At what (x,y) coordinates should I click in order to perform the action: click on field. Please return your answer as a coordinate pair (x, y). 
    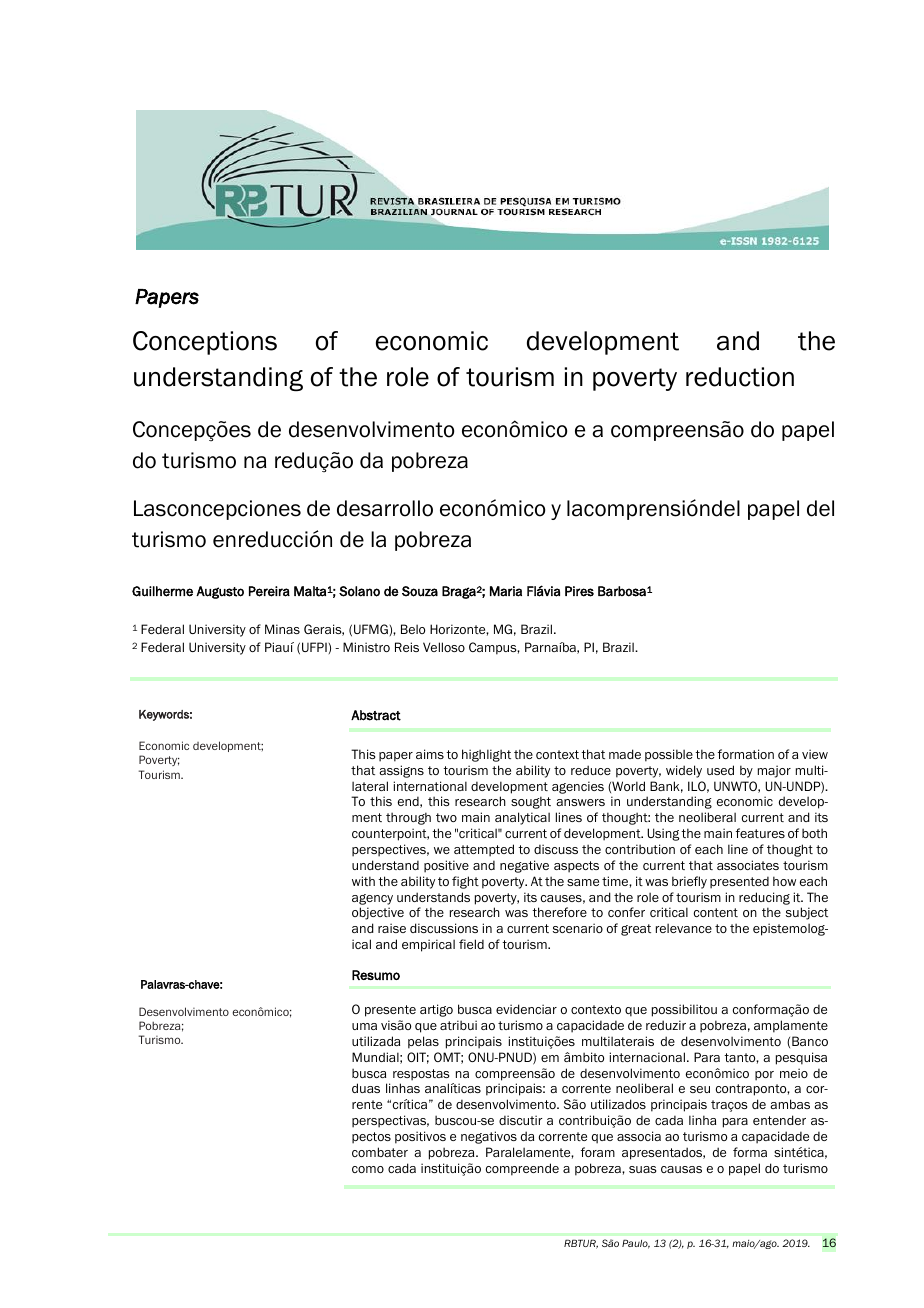
    Looking at the image, I should click on (471, 944).
